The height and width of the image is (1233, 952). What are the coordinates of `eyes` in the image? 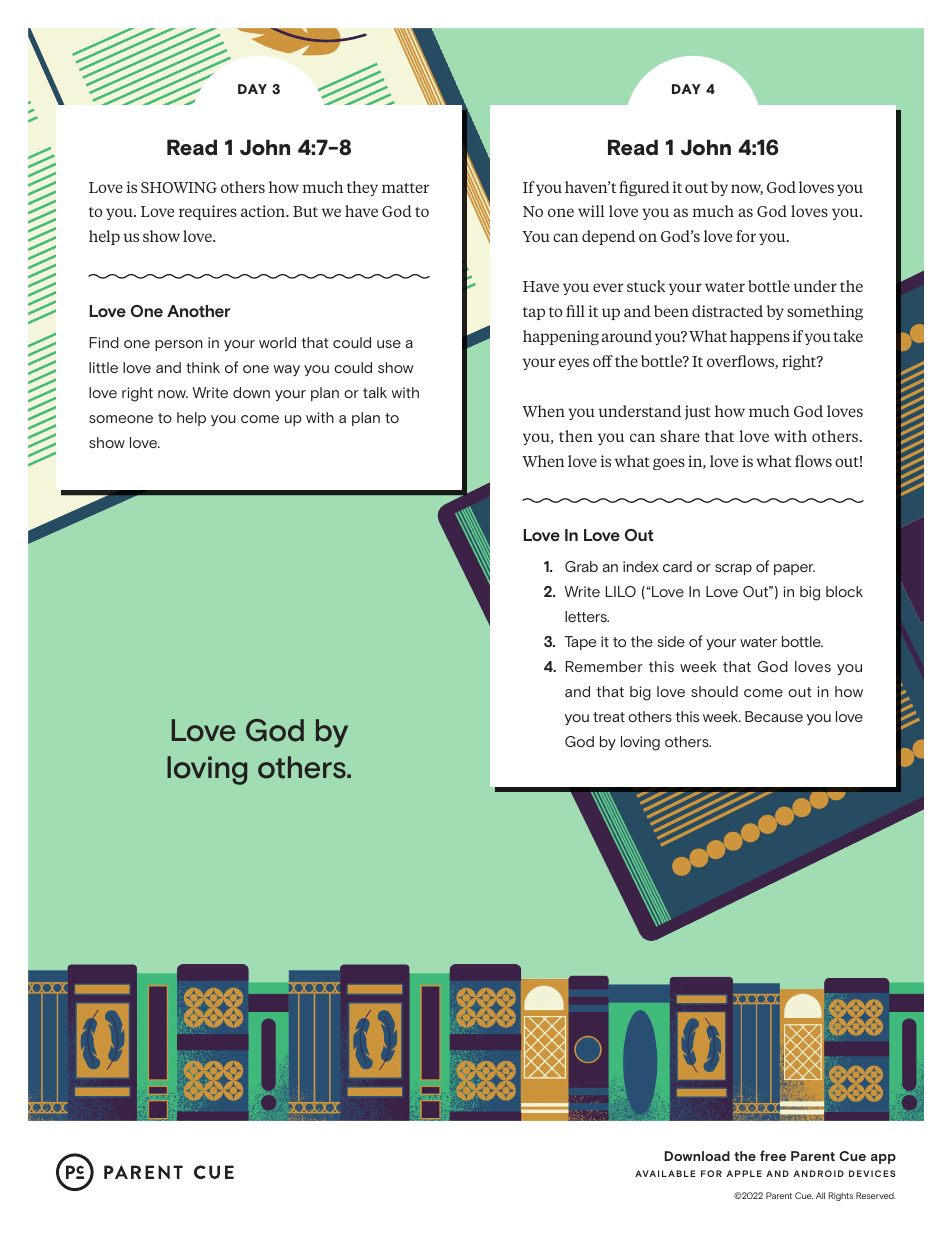 It's located at (574, 364).
